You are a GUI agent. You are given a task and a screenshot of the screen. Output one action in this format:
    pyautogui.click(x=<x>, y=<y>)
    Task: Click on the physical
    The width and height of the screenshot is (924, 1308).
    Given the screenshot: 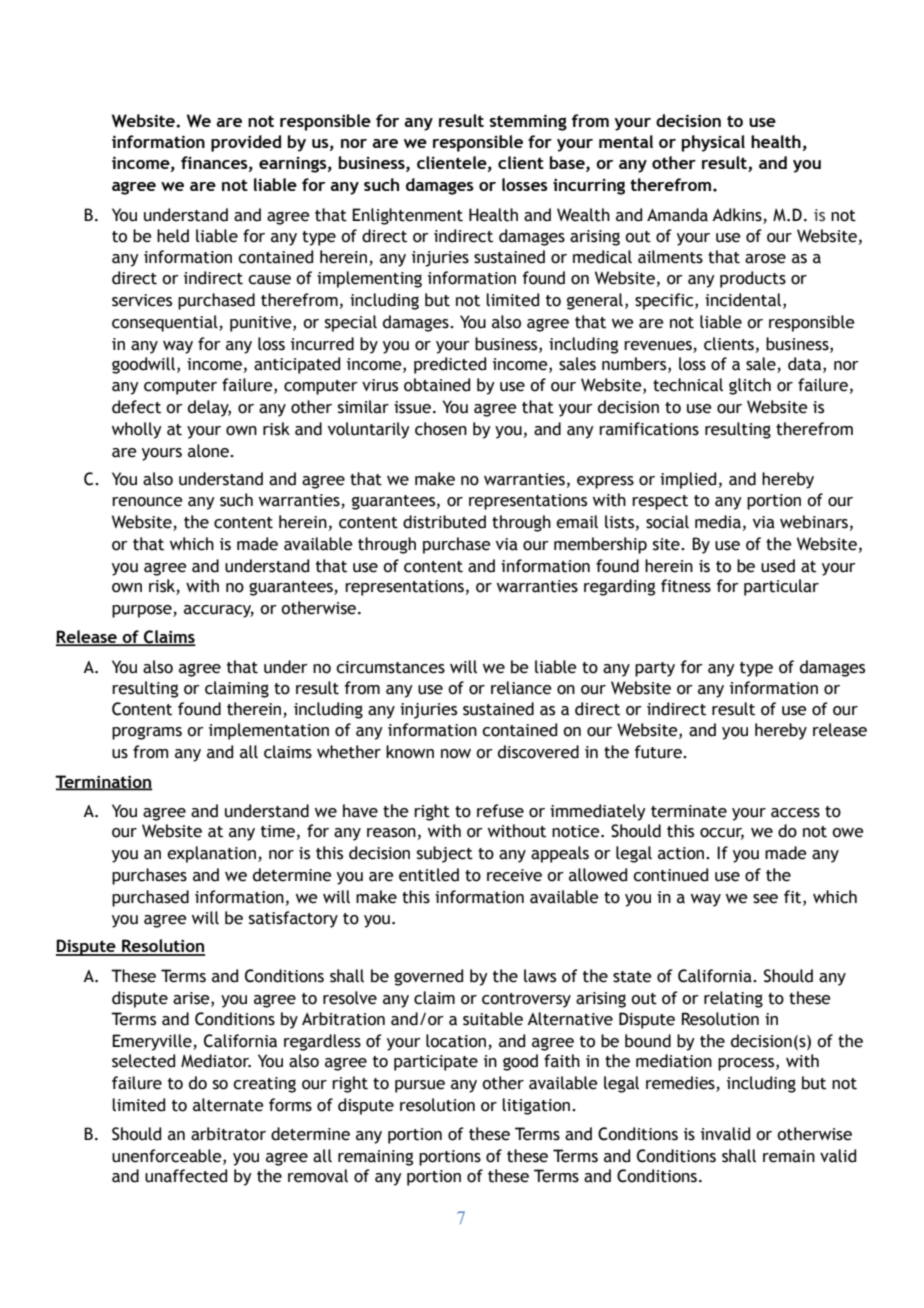 What is the action you would take?
    pyautogui.click(x=713, y=143)
